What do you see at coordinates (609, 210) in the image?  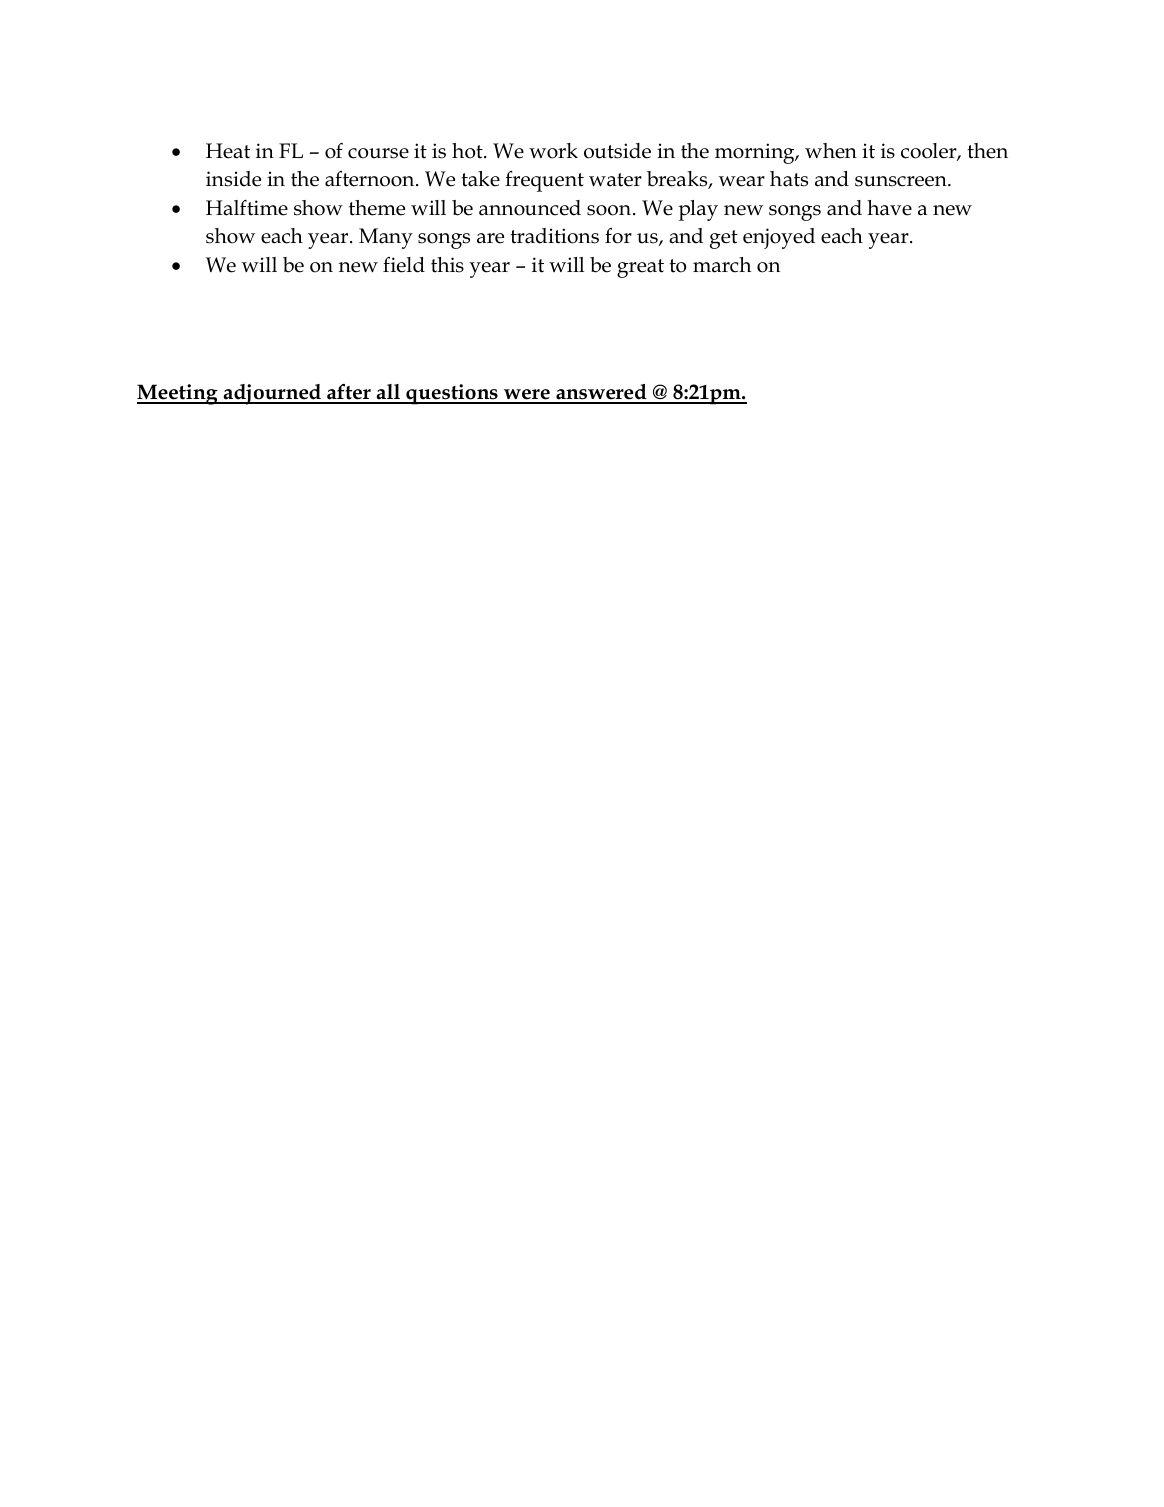 I see `soon` at bounding box center [609, 210].
